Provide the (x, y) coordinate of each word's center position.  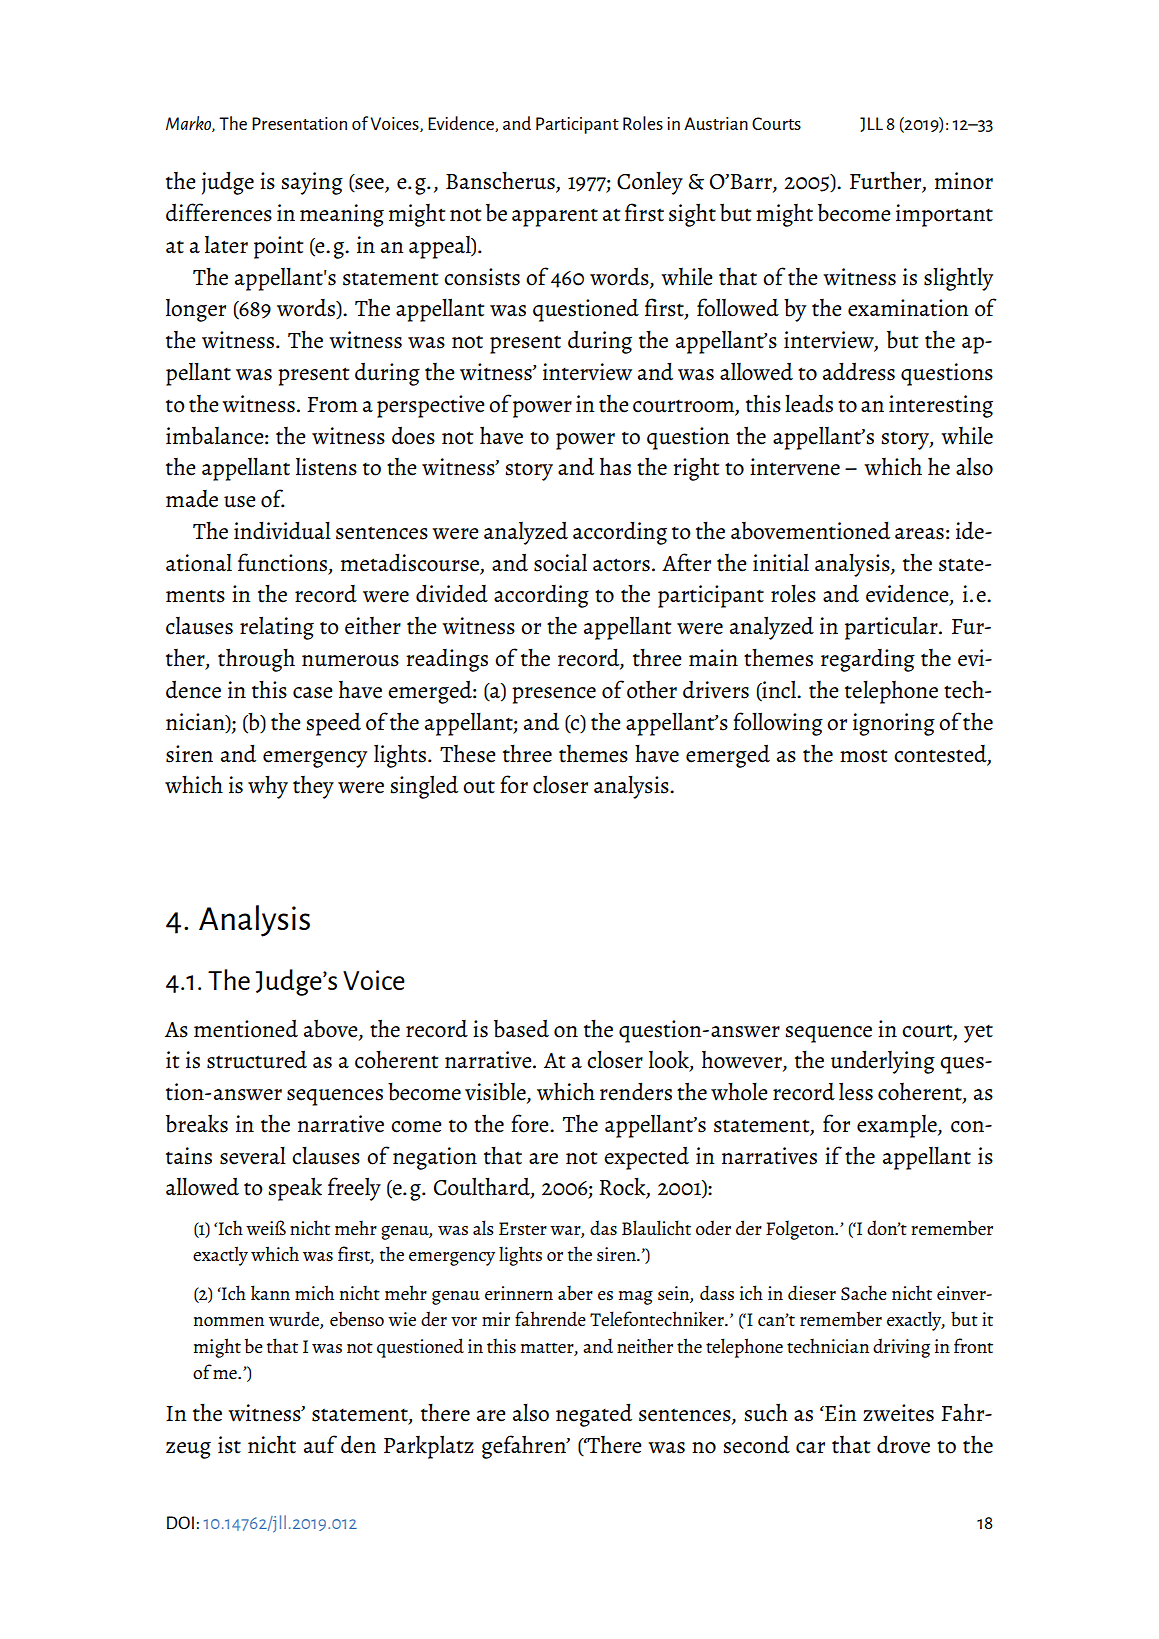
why (268, 787)
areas (919, 534)
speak (295, 1189)
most (863, 756)
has (615, 467)
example (898, 1126)
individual (282, 530)
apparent (555, 218)
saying (312, 183)
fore (531, 1123)
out (479, 787)
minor (964, 181)
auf (320, 1444)
